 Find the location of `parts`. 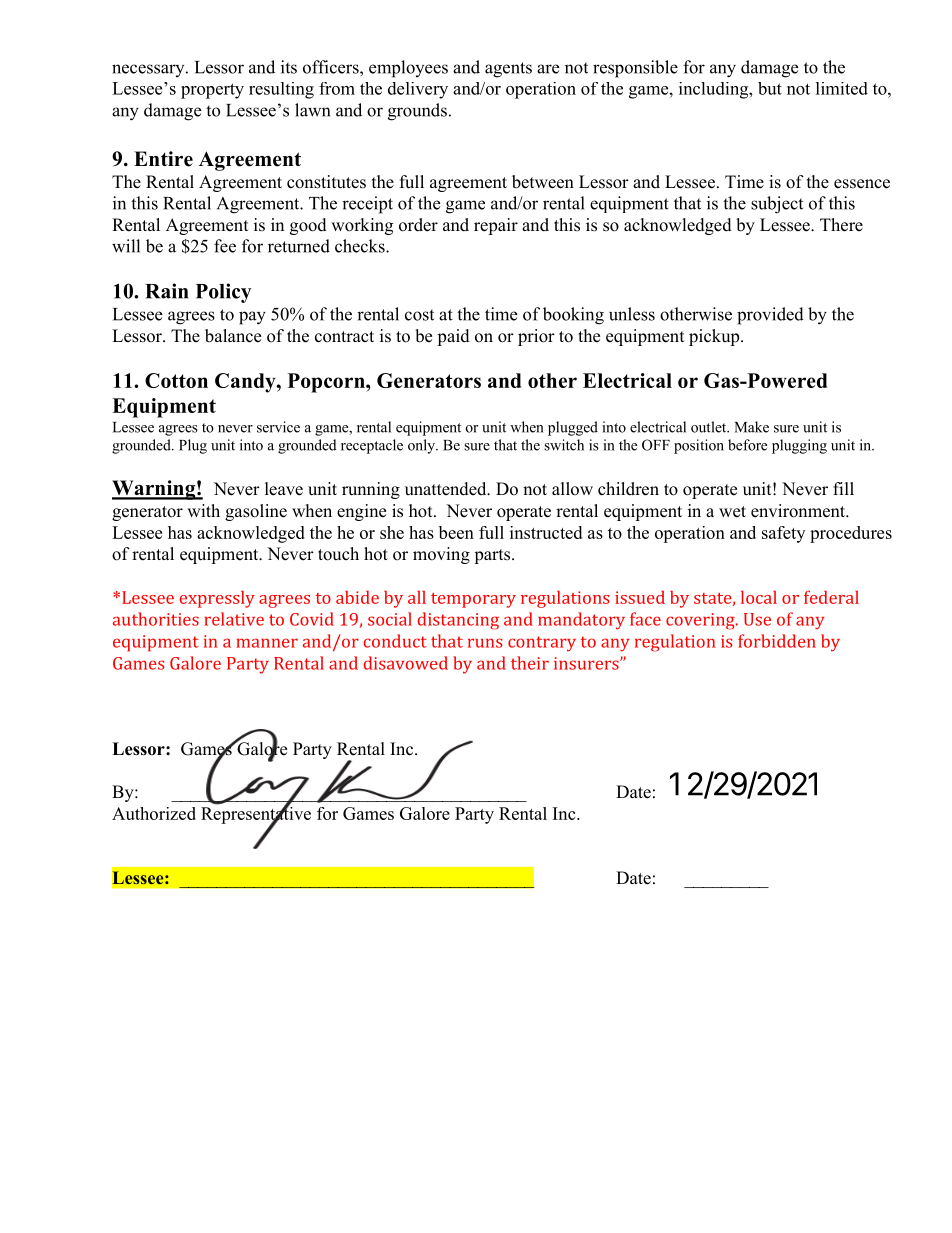

parts is located at coordinates (492, 556).
